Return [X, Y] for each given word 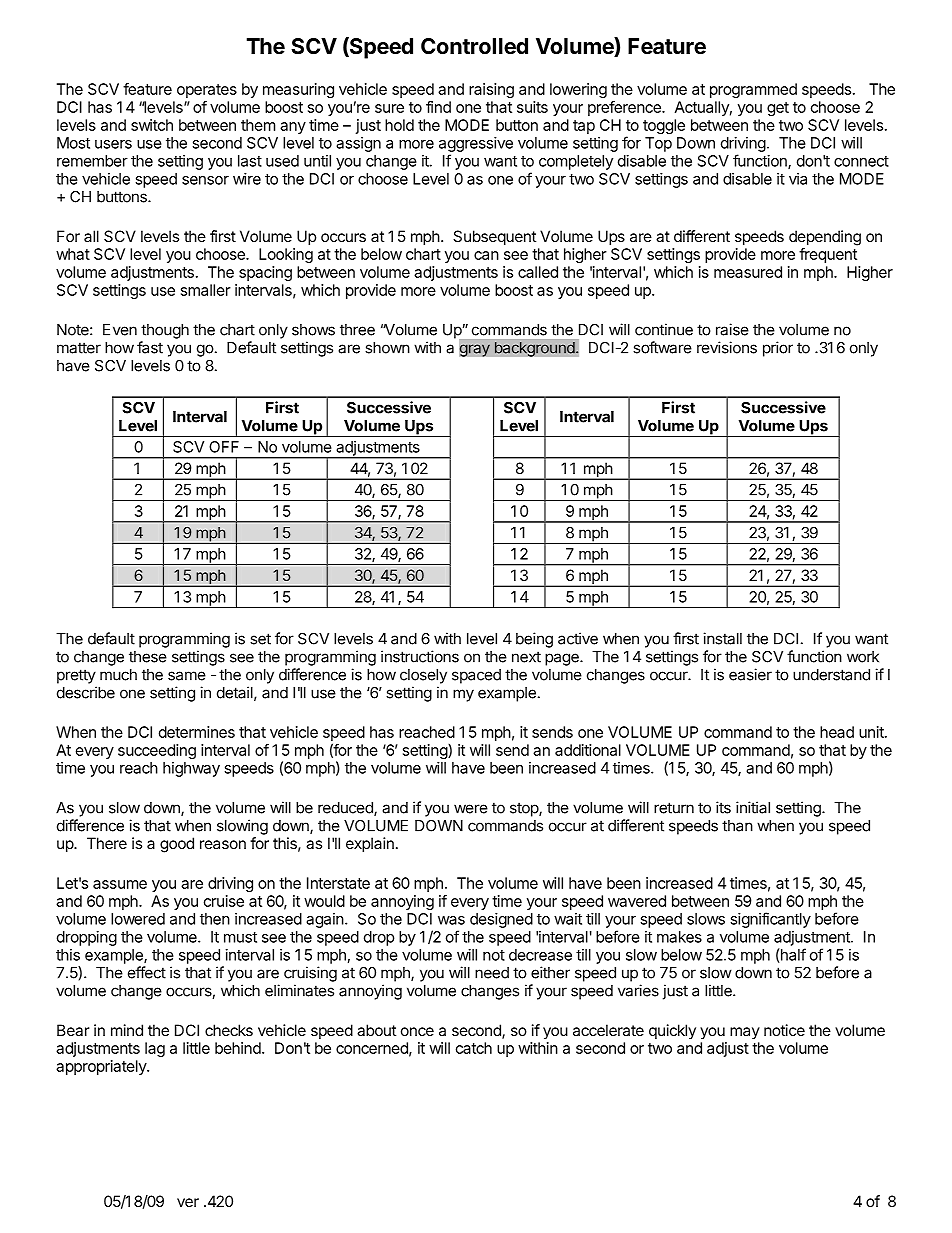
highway [191, 769]
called [538, 272]
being [534, 640]
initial [753, 807]
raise [732, 329]
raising [491, 90]
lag [155, 1049]
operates [207, 91]
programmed [753, 90]
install [722, 638]
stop [525, 809]
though [165, 331]
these [148, 657]
